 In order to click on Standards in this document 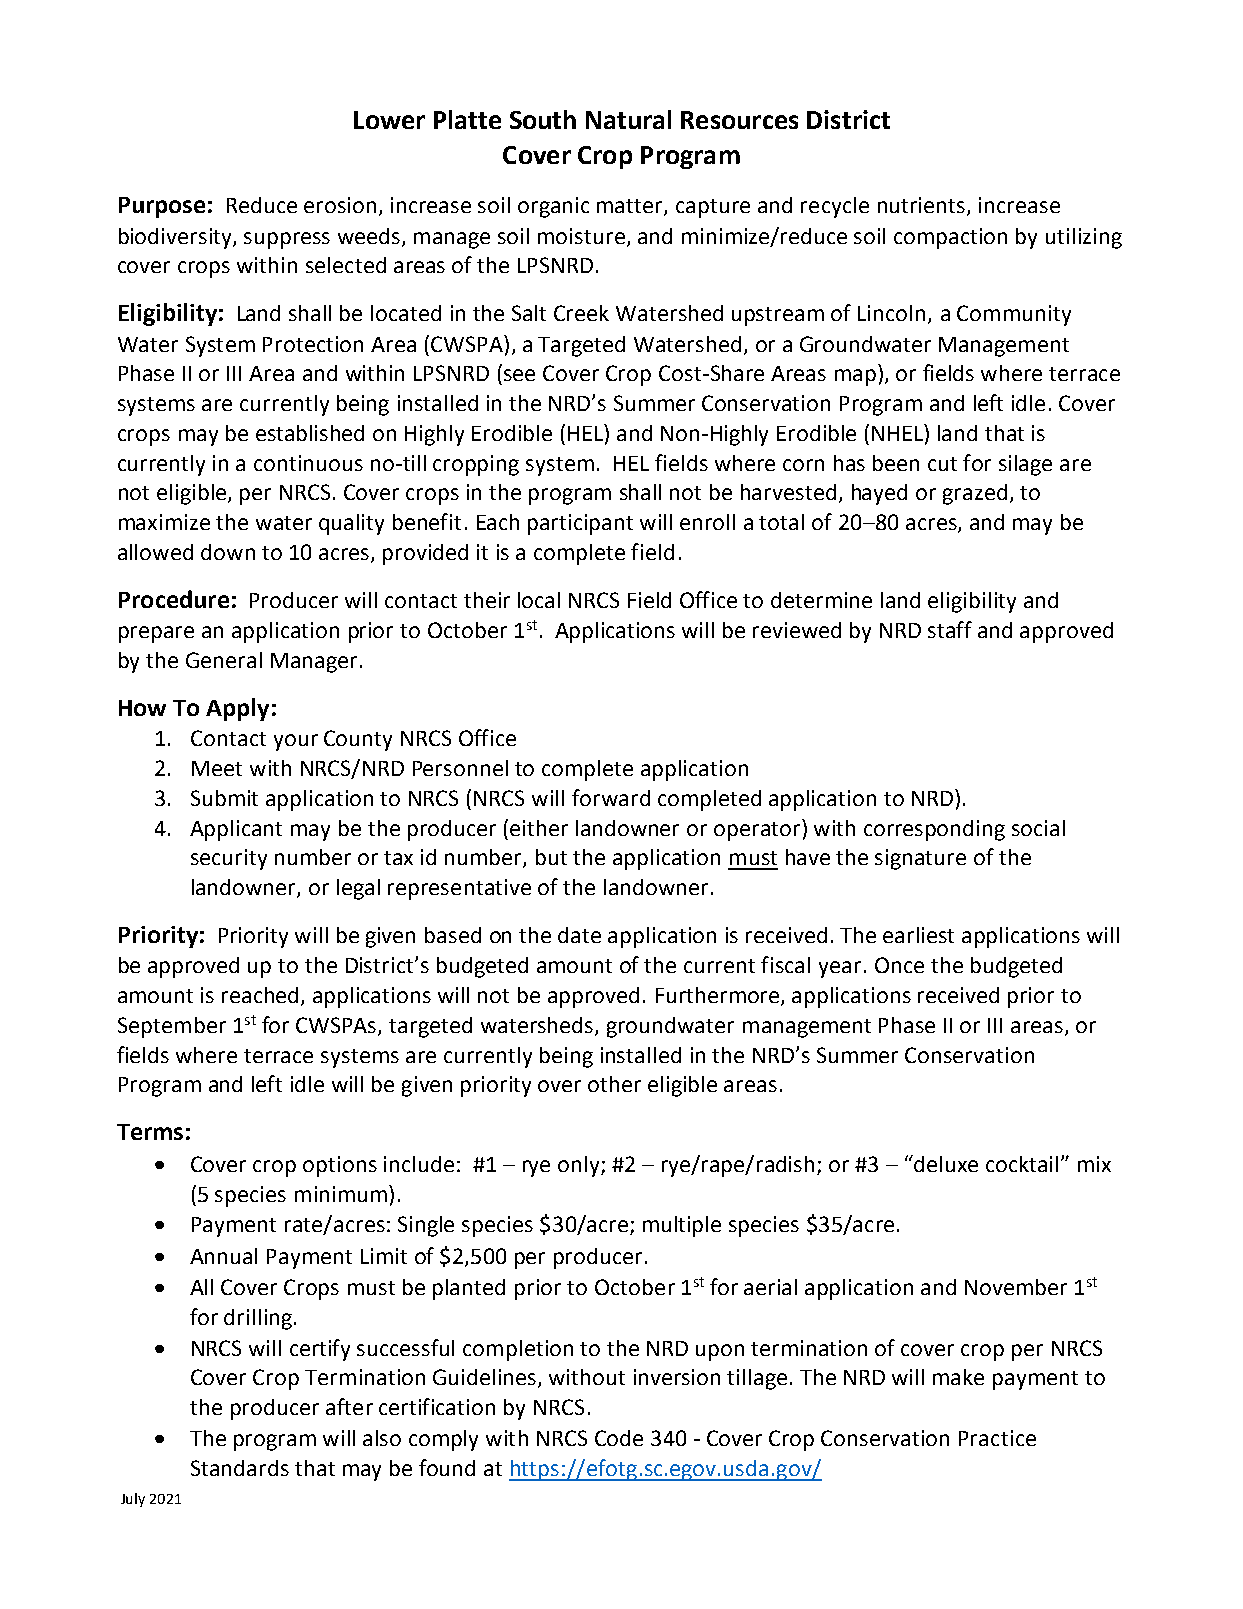, I will do `click(240, 1468)`.
